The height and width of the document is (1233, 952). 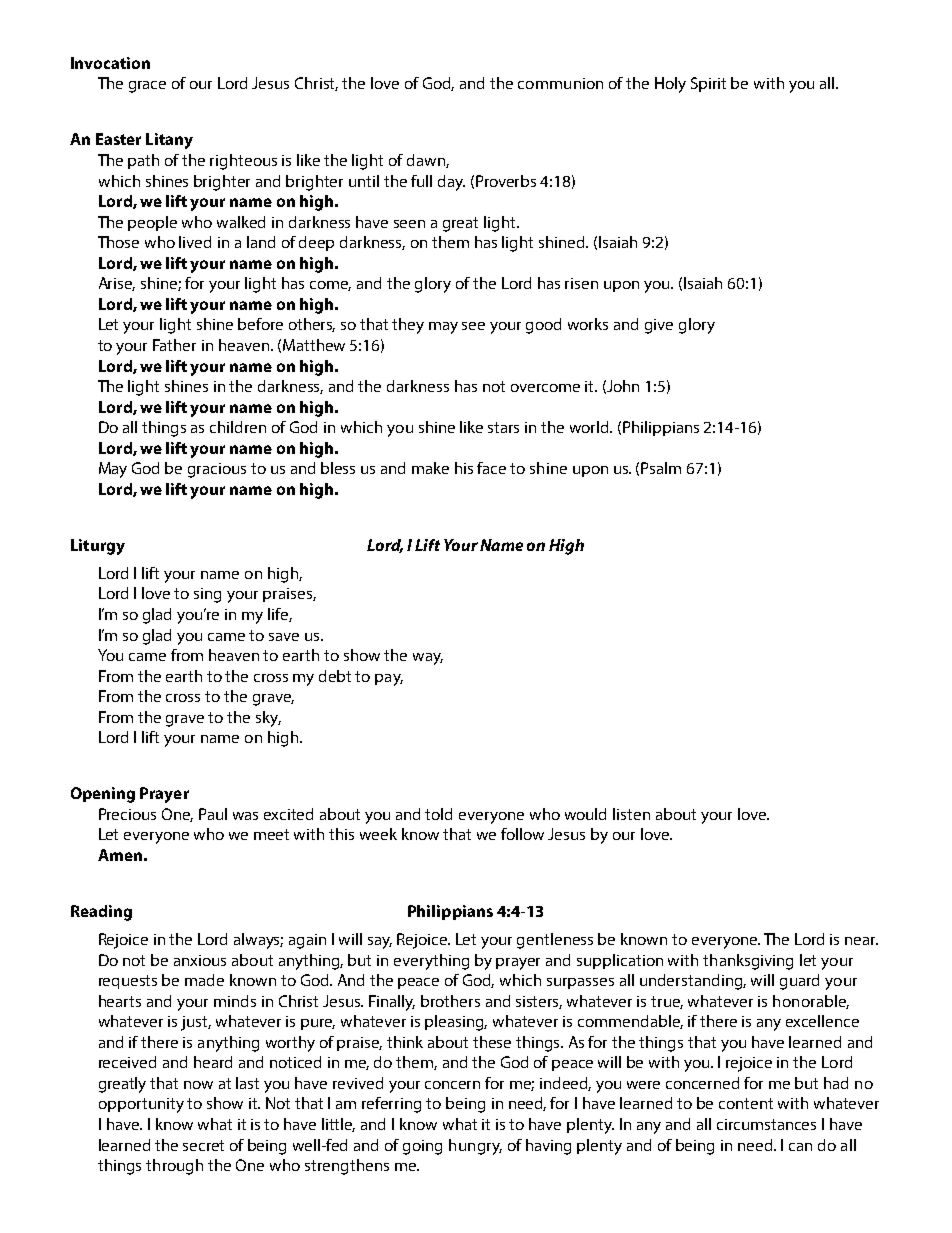 What do you see at coordinates (284, 637) in the document?
I see `save` at bounding box center [284, 637].
